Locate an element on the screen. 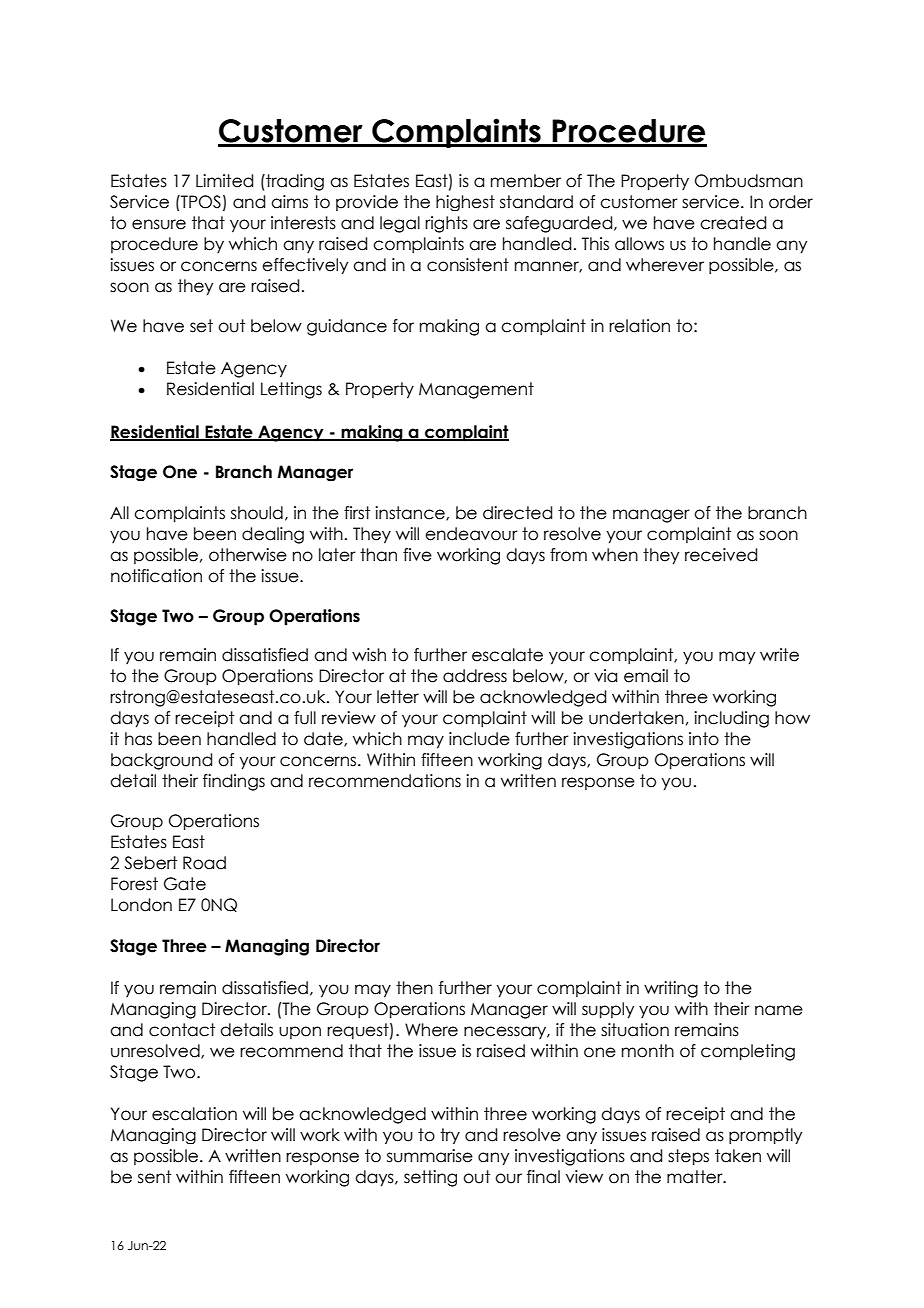 The image size is (924, 1308). including is located at coordinates (731, 719).
